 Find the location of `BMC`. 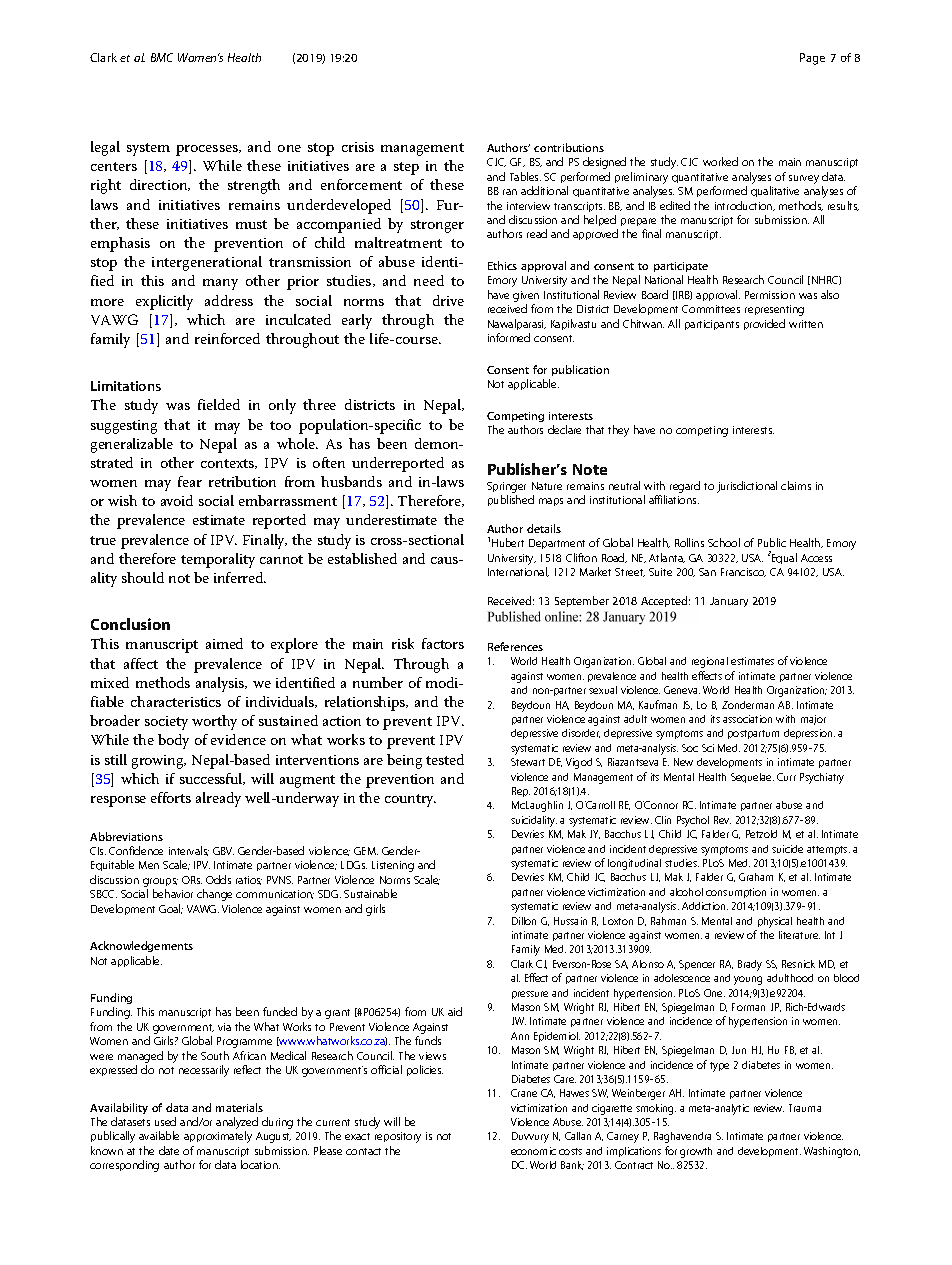

BMC is located at coordinates (162, 57).
